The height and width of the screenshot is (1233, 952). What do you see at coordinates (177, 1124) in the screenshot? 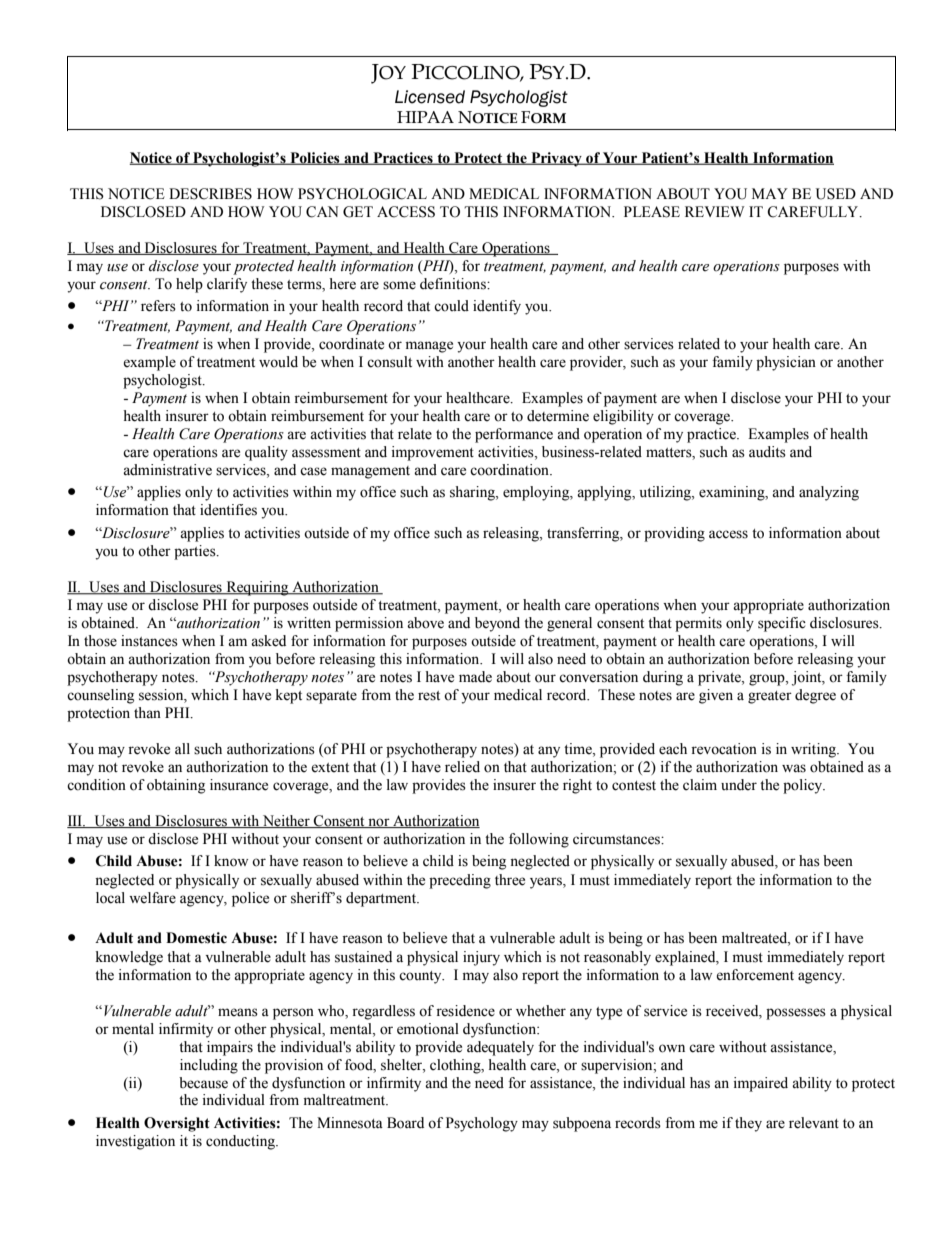
I see `Oversight` at bounding box center [177, 1124].
